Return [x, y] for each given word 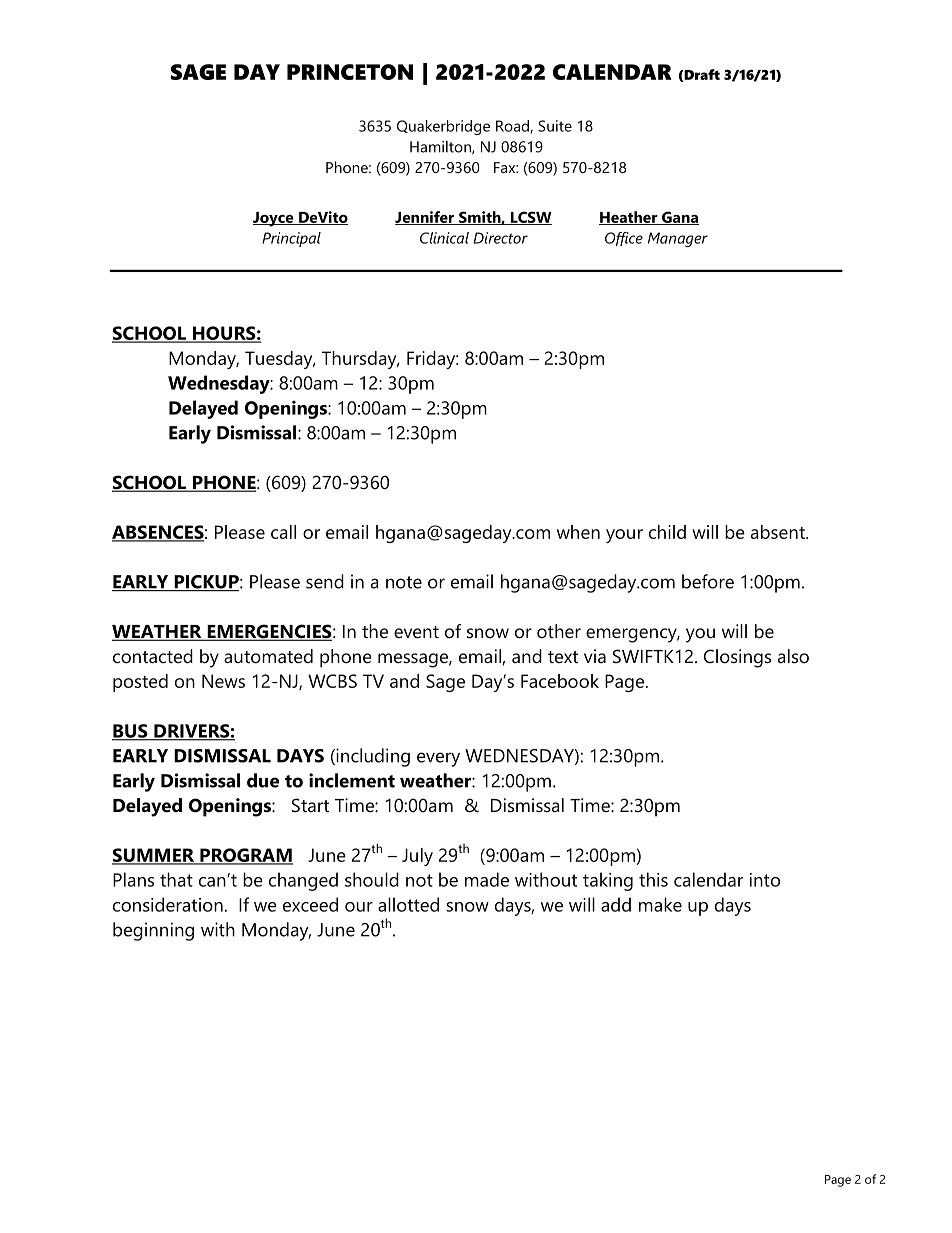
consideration [168, 904]
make [660, 904]
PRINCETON [350, 72]
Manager [678, 239]
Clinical [444, 238]
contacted [153, 656]
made [487, 879]
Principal [291, 239]
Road [513, 127]
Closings [737, 658]
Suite [555, 126]
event [416, 632]
